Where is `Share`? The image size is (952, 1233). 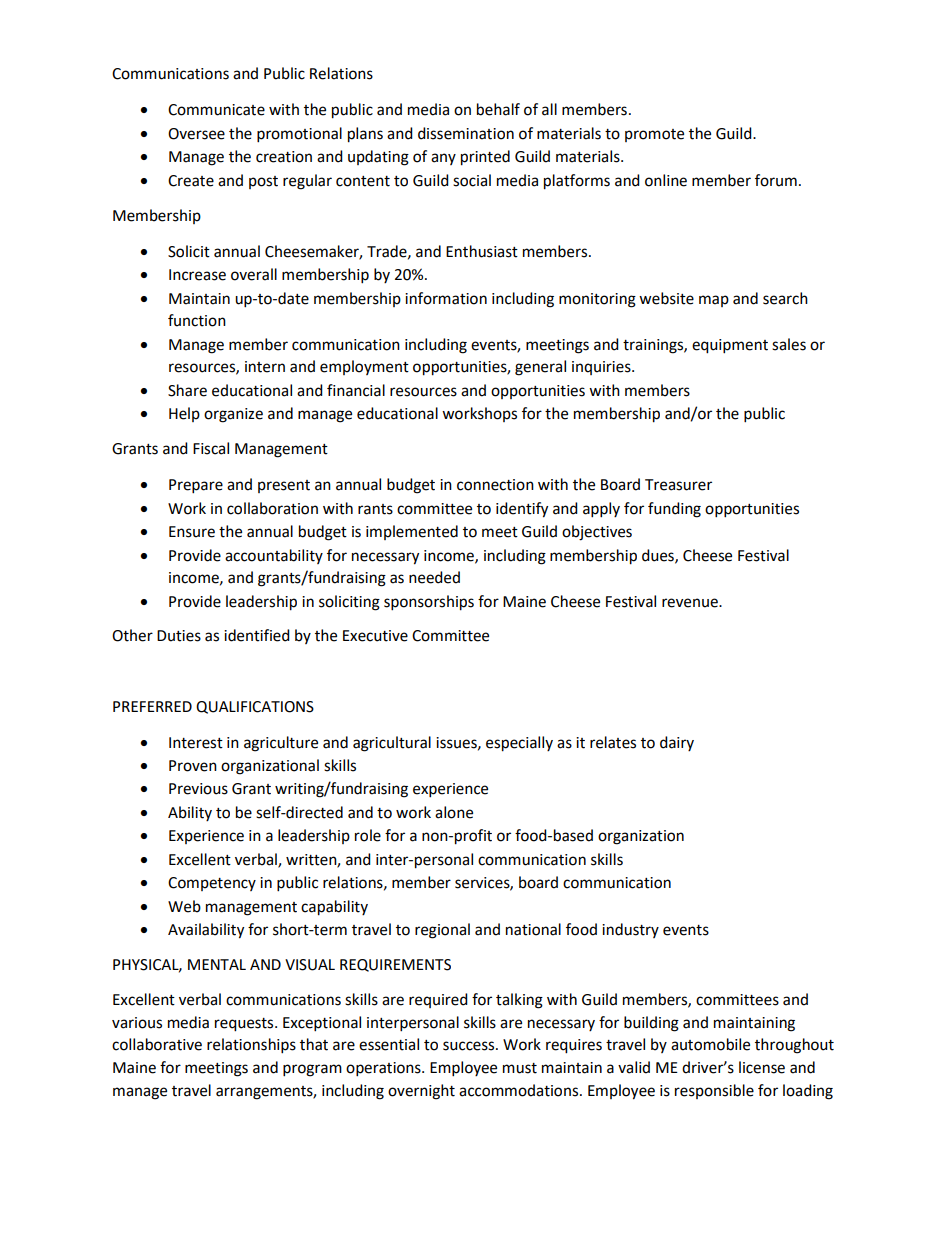 Share is located at coordinates (187, 390).
